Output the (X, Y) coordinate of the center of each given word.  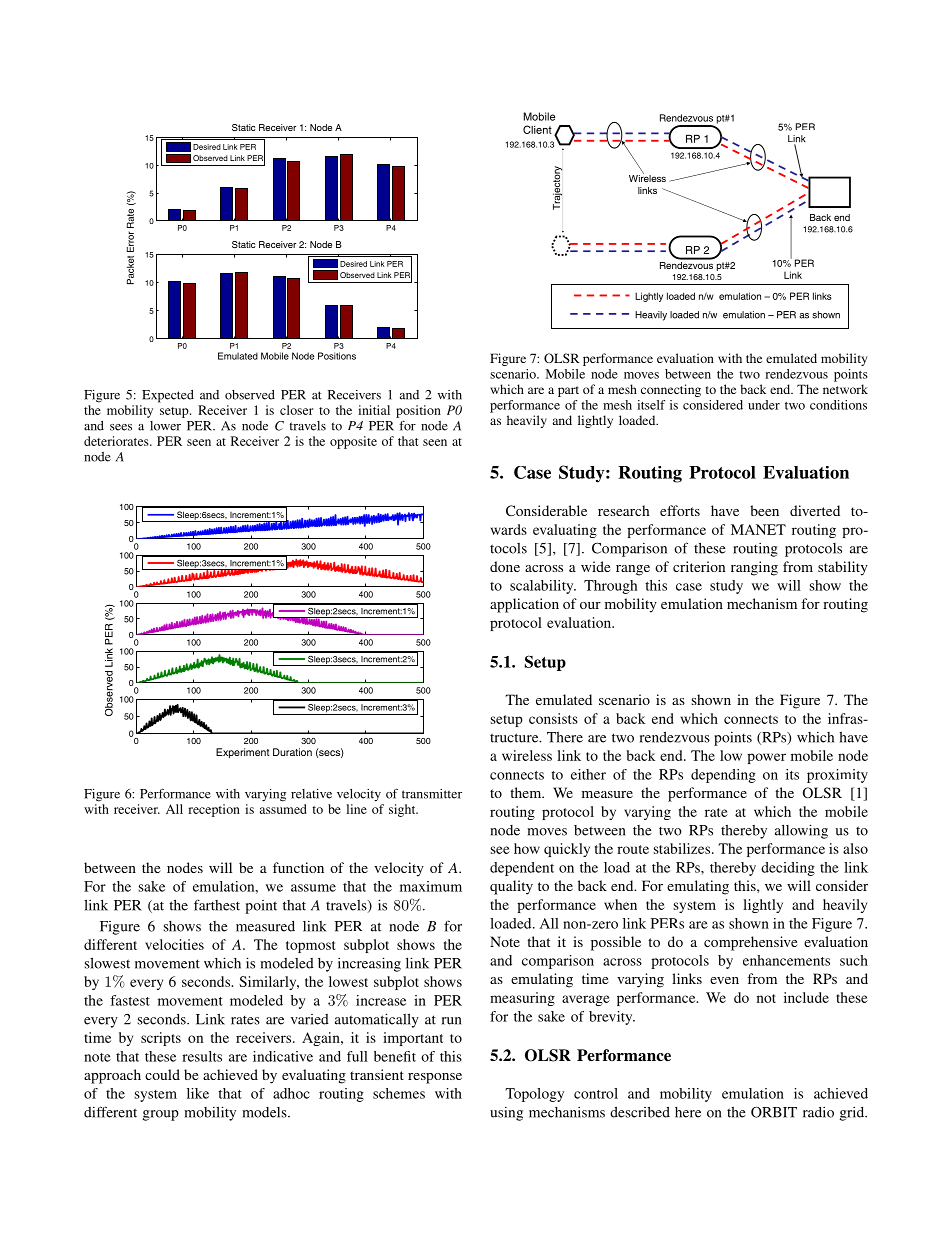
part (568, 391)
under (764, 405)
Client (537, 129)
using (506, 1113)
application (524, 605)
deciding (788, 869)
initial (374, 410)
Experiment (242, 753)
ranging (754, 568)
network (845, 389)
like (198, 1093)
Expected (168, 396)
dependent (522, 869)
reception (214, 810)
